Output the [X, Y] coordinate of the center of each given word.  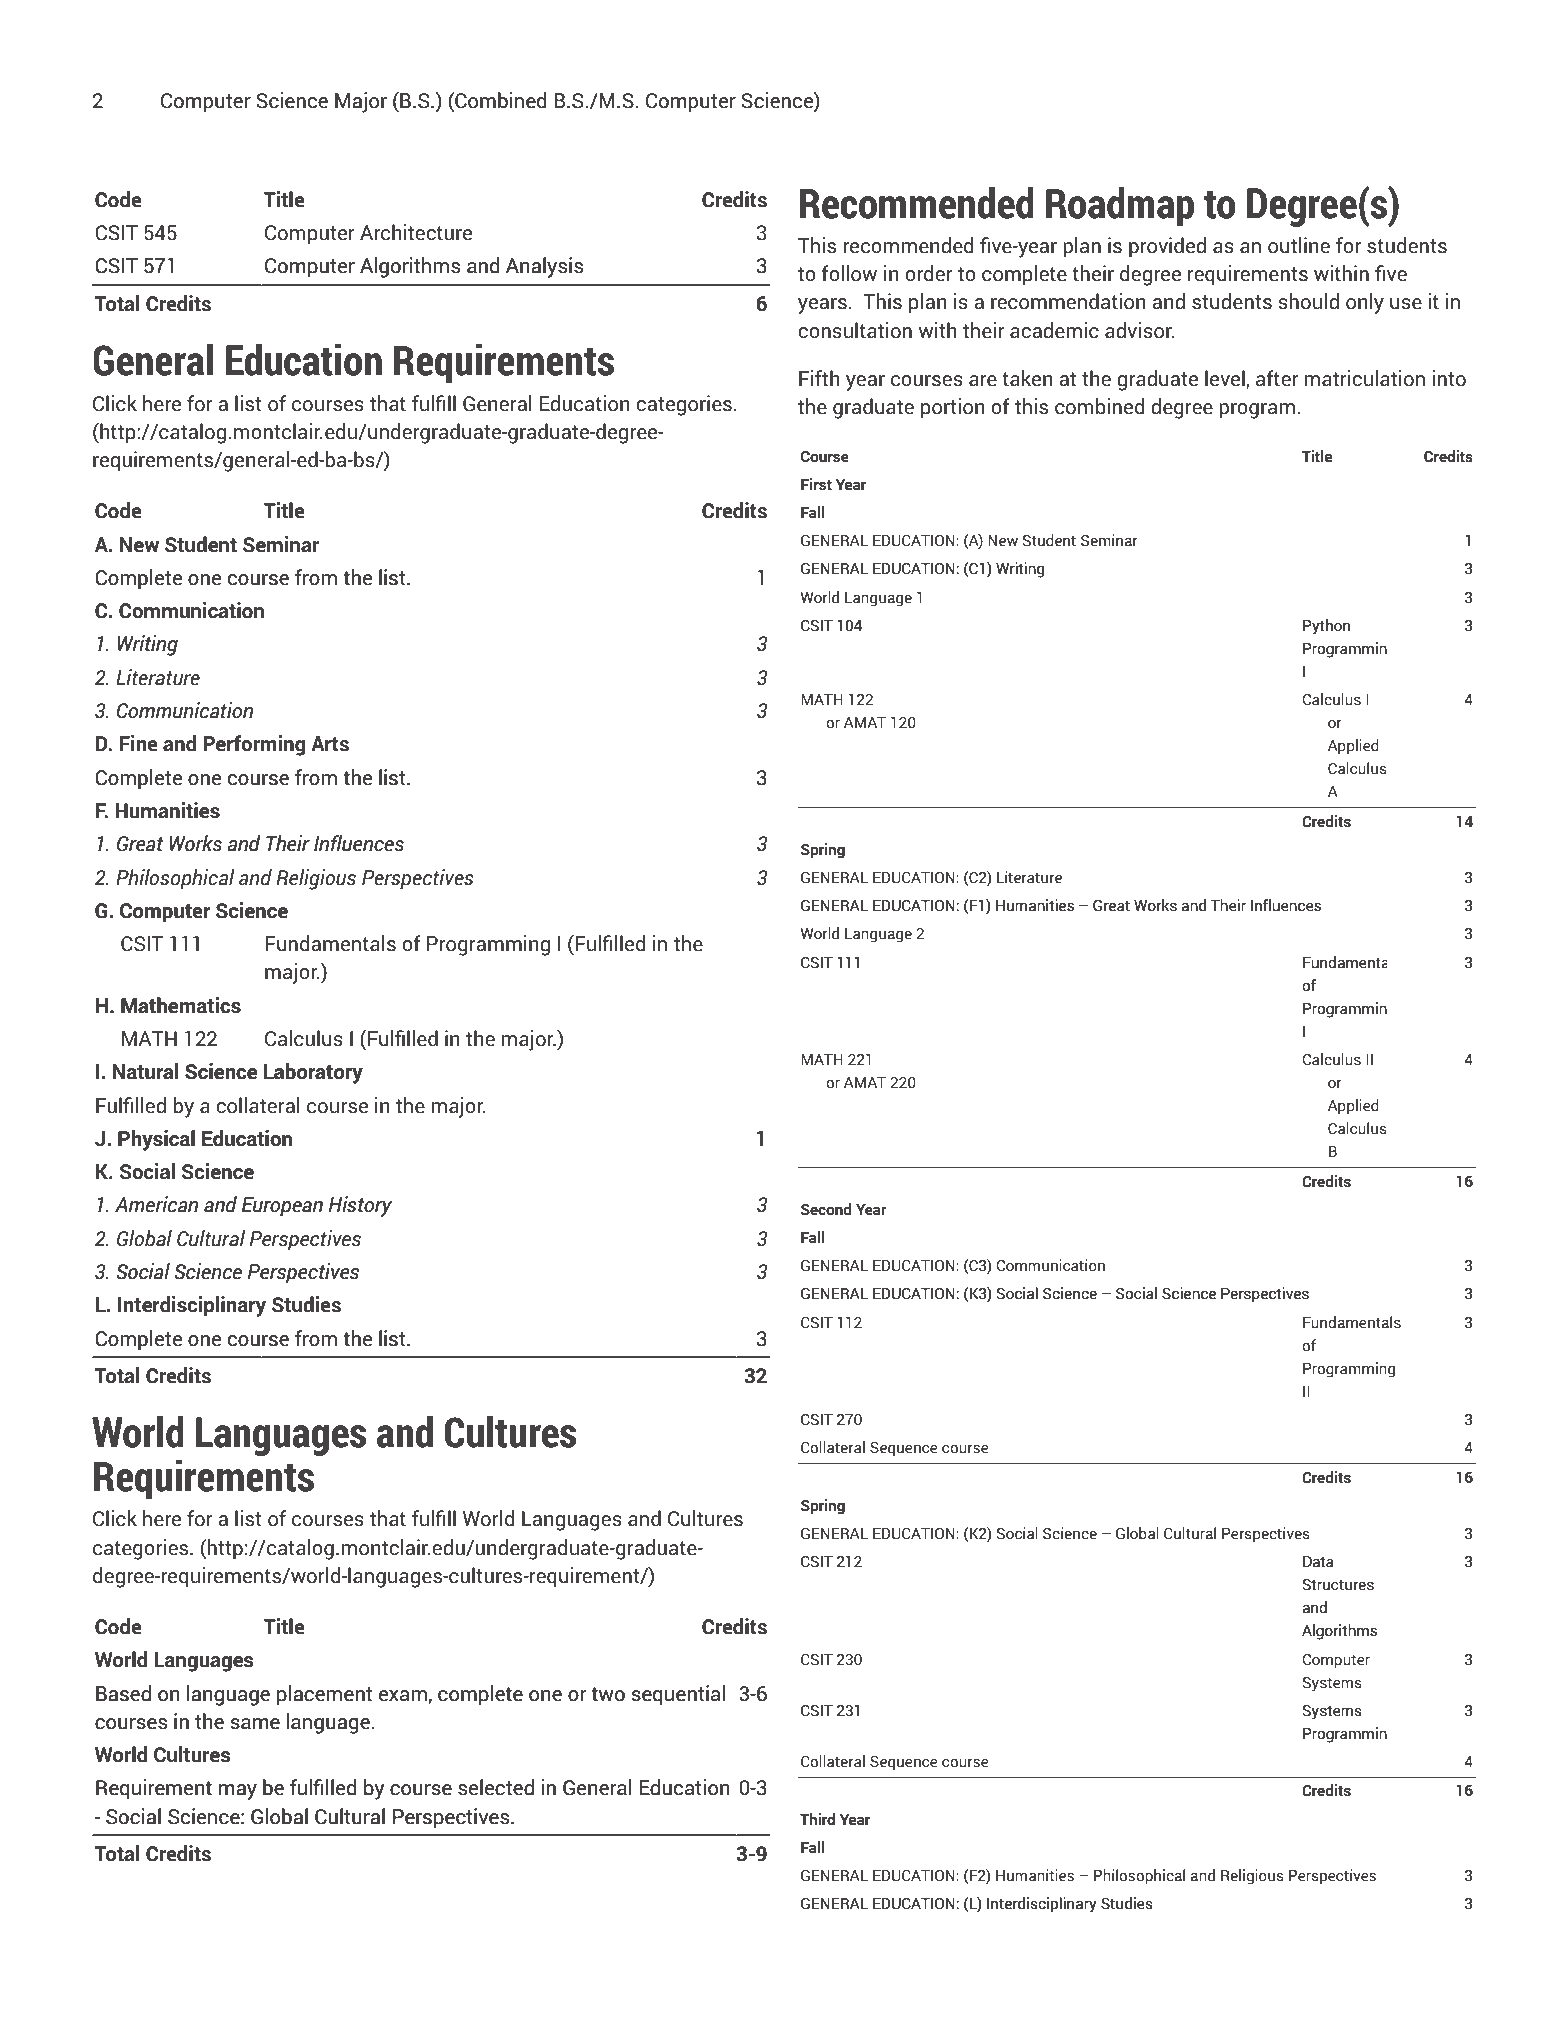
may [238, 1792]
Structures [1338, 1584]
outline [1299, 245]
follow [849, 273]
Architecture [416, 232]
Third [817, 1819]
